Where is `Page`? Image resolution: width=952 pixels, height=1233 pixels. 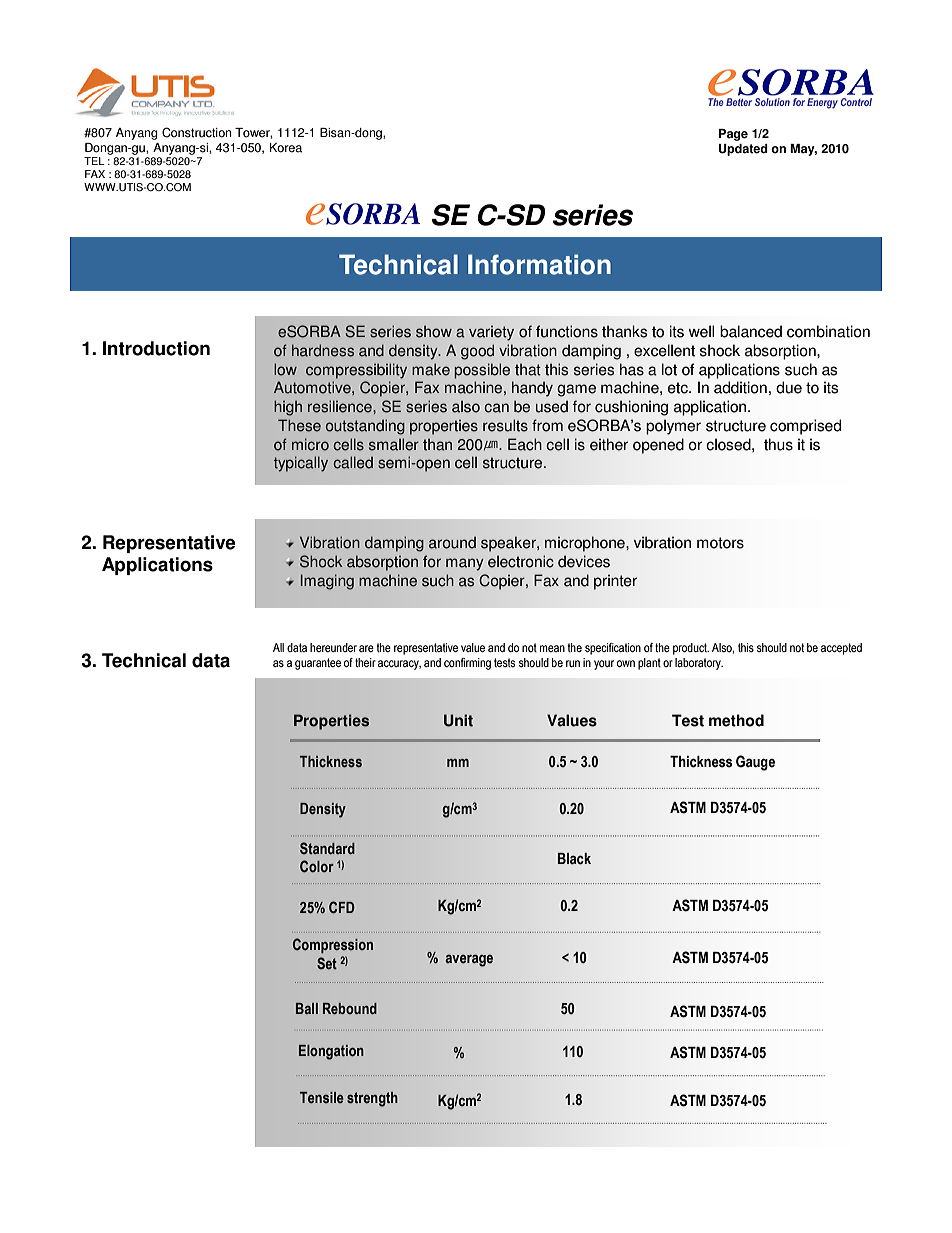
Page is located at coordinates (733, 135).
